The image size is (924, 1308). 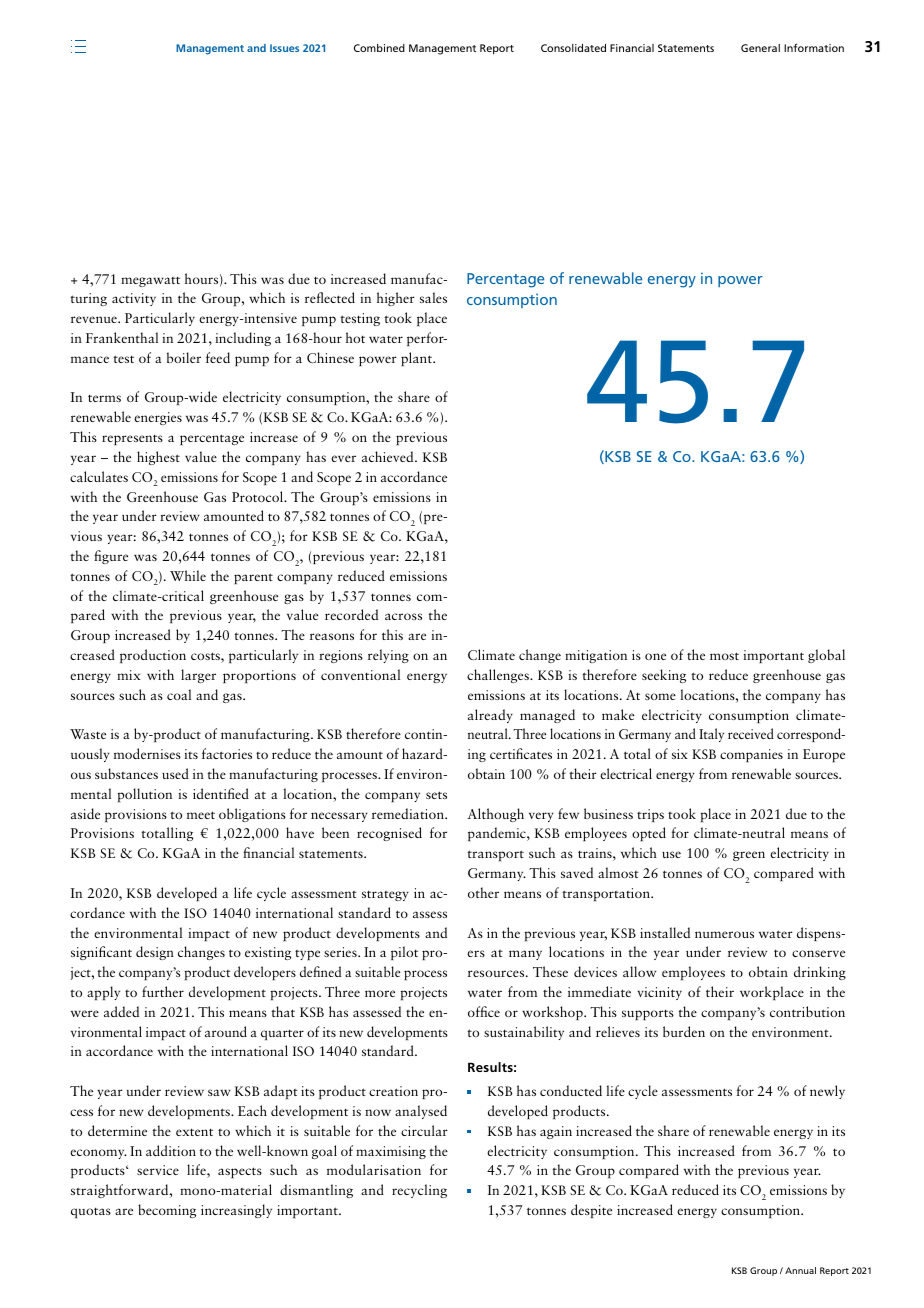 What do you see at coordinates (379, 48) in the screenshot?
I see `Combined` at bounding box center [379, 48].
